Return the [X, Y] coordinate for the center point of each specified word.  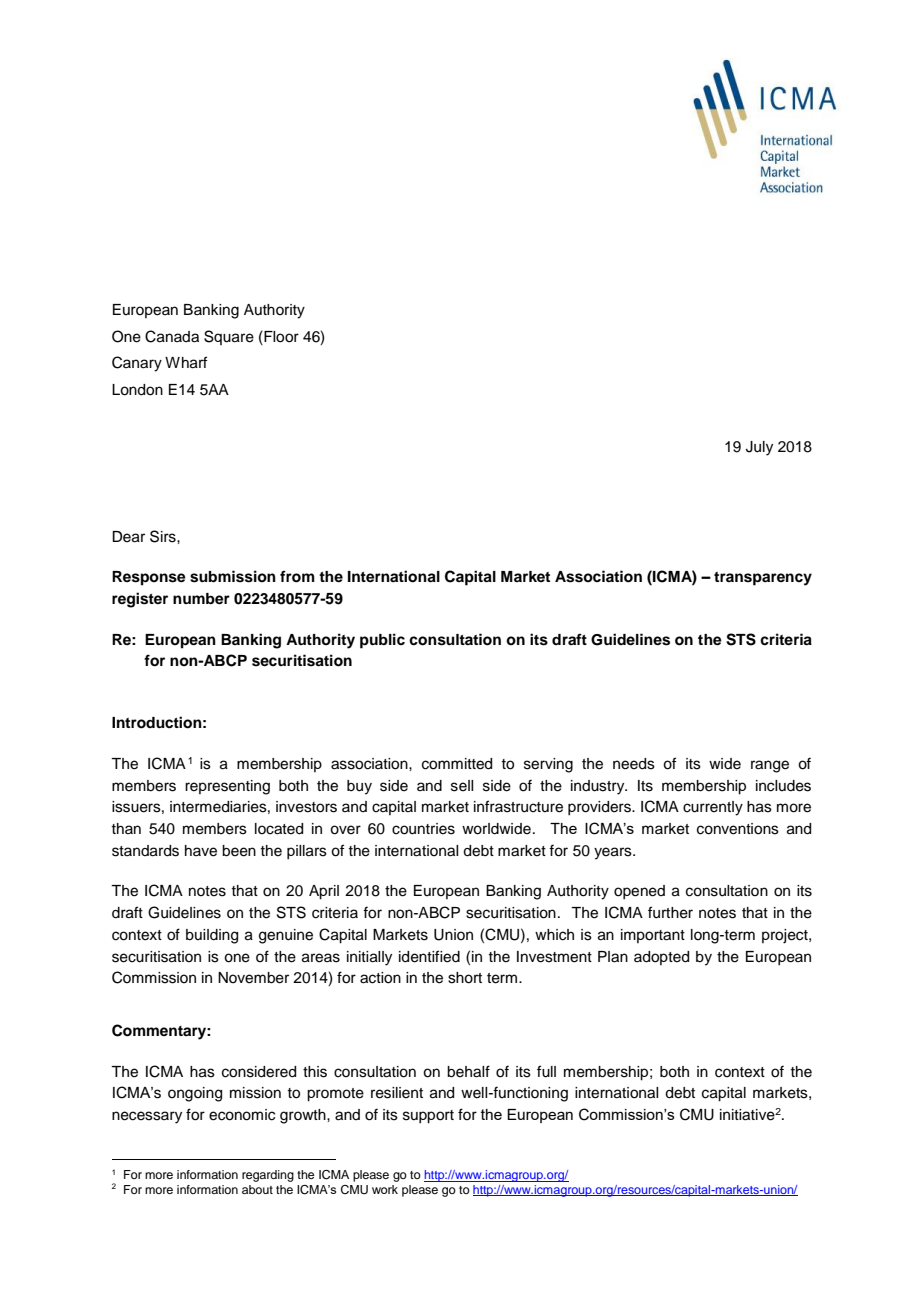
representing [227, 787]
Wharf [186, 362]
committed [457, 764]
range [770, 766]
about [257, 1189]
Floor [280, 336]
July [759, 448]
